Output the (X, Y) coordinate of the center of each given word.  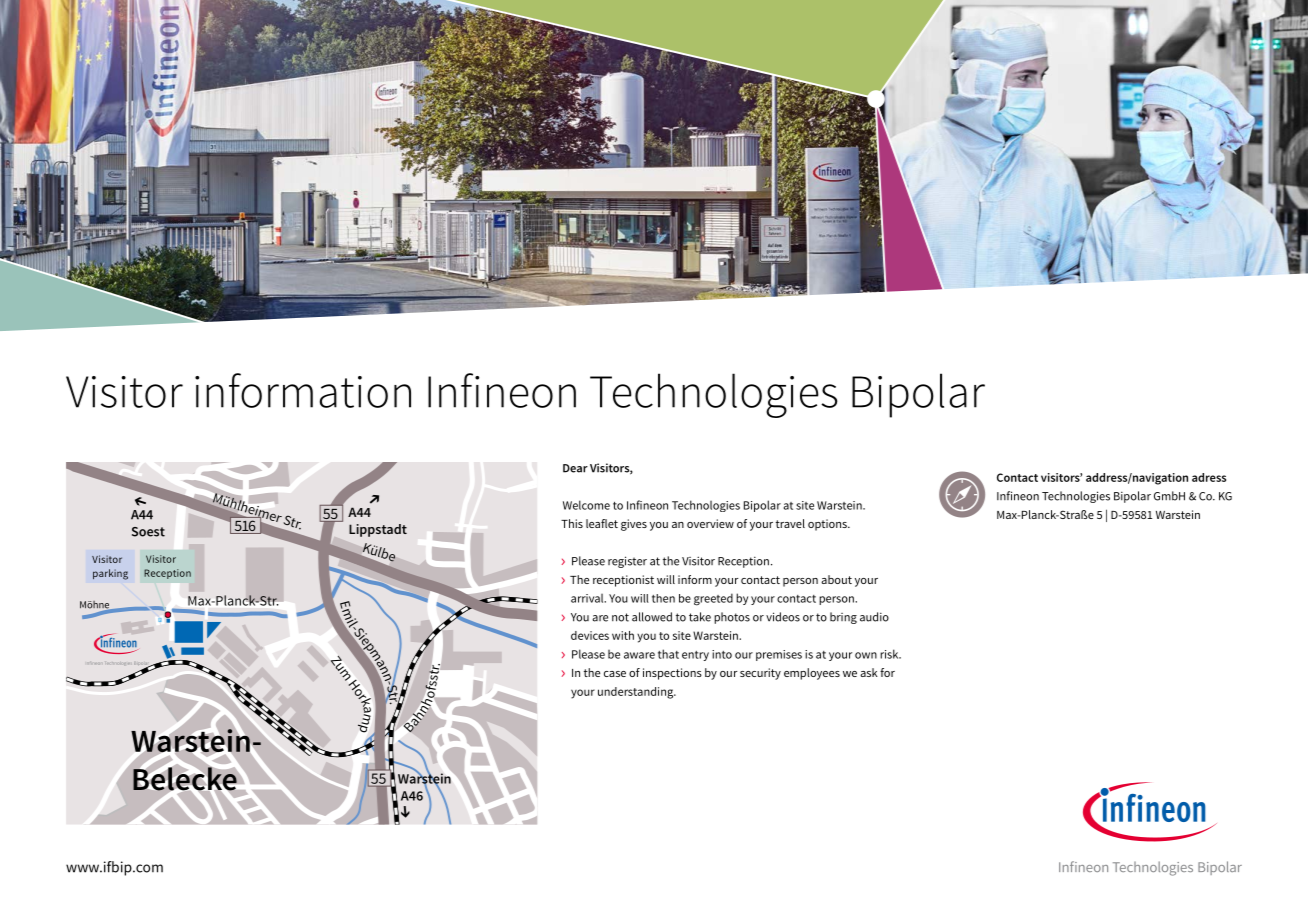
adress (1209, 477)
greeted (713, 599)
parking (110, 574)
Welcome (586, 505)
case (615, 674)
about (836, 579)
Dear (575, 468)
